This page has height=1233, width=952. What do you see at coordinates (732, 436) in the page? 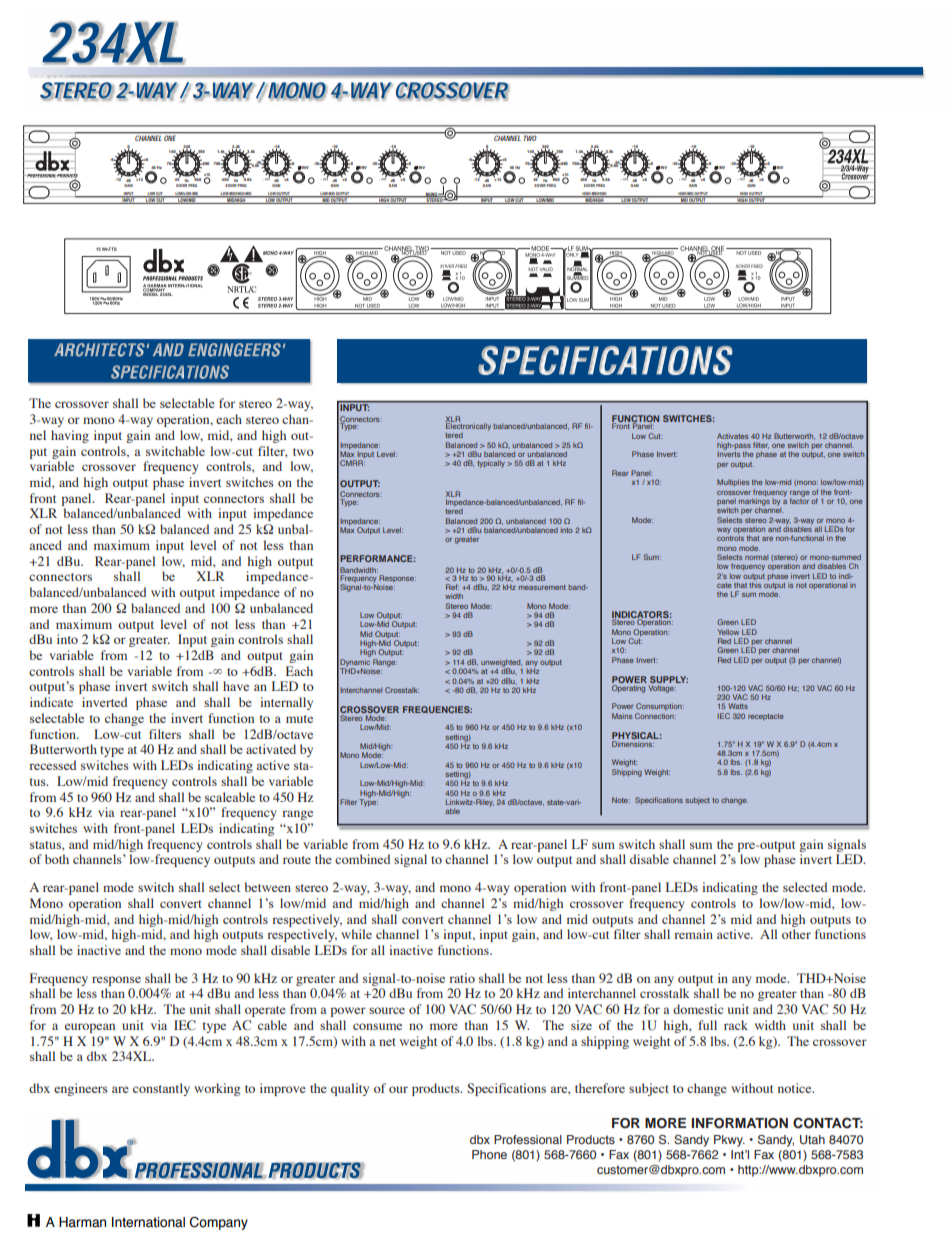
I see `Activates` at bounding box center [732, 436].
